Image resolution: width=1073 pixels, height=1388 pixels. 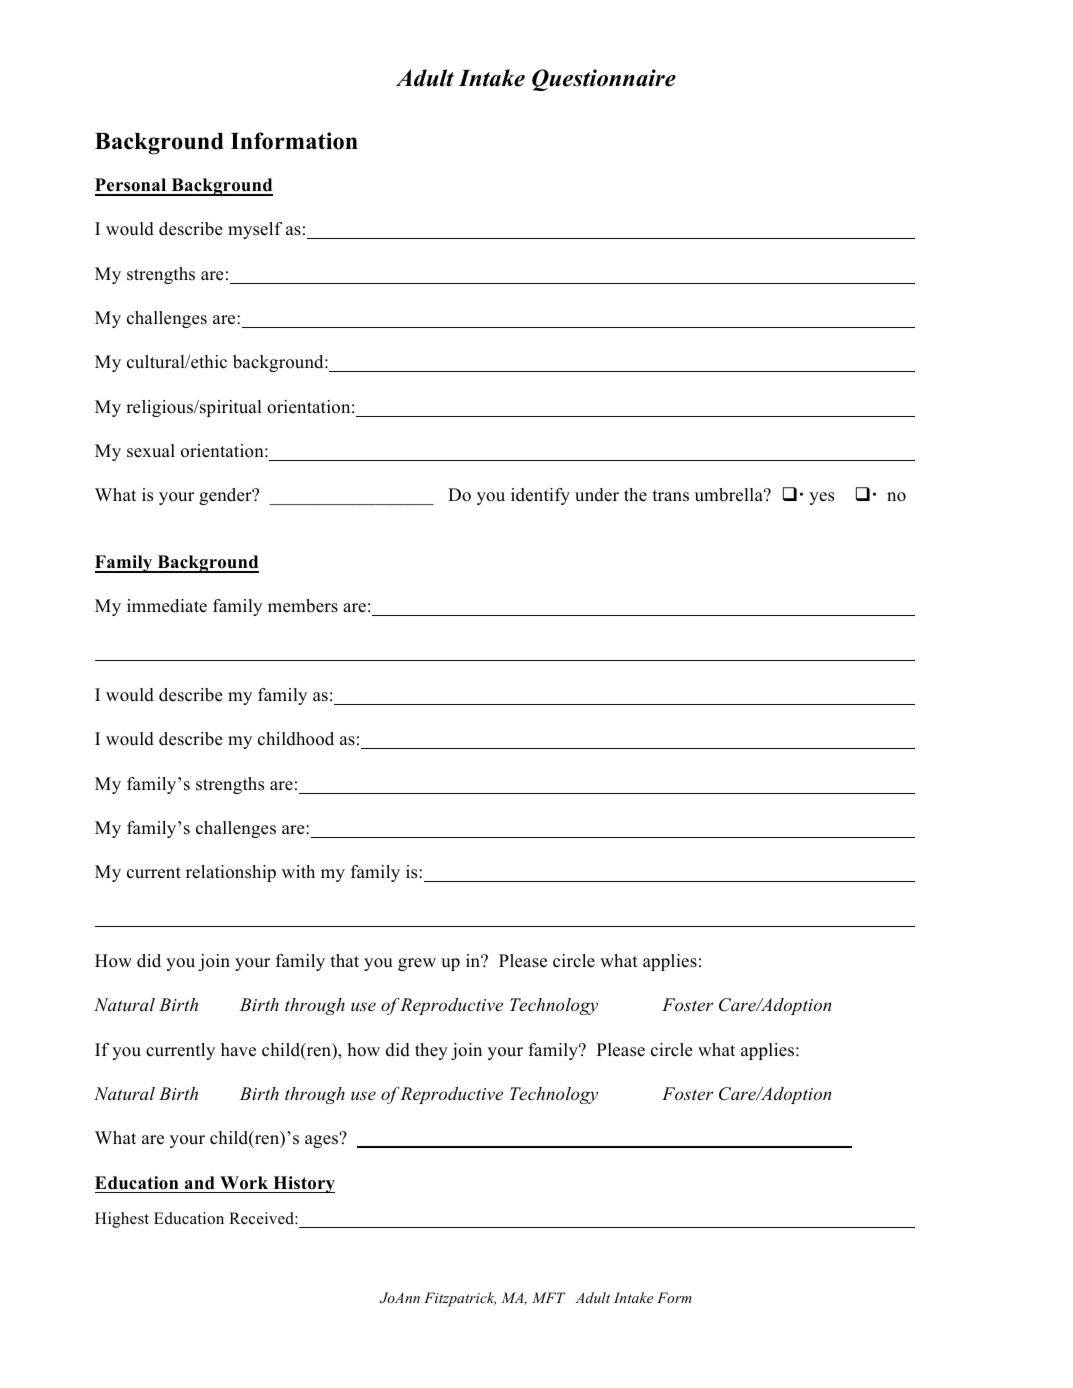 I want to click on trans, so click(x=671, y=496).
